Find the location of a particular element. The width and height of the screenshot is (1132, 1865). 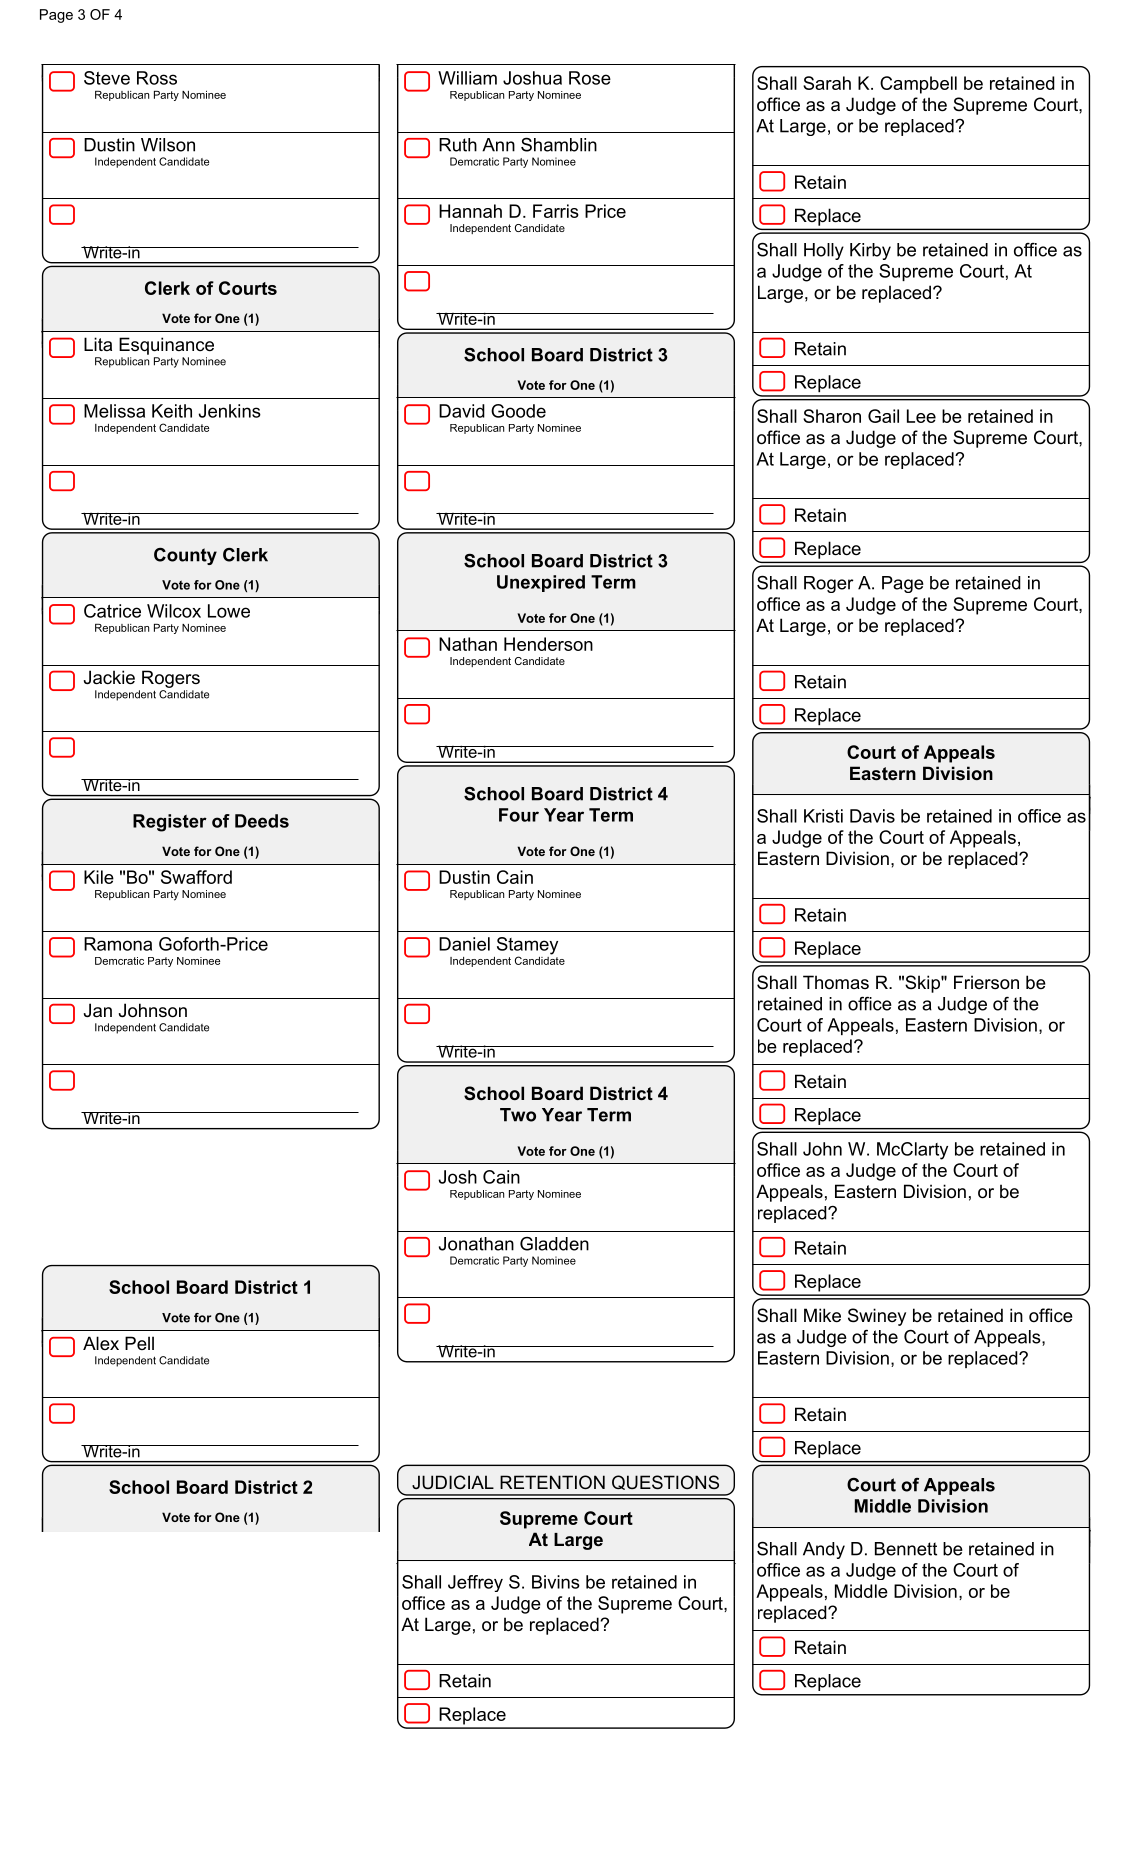

Andy is located at coordinates (824, 1550).
